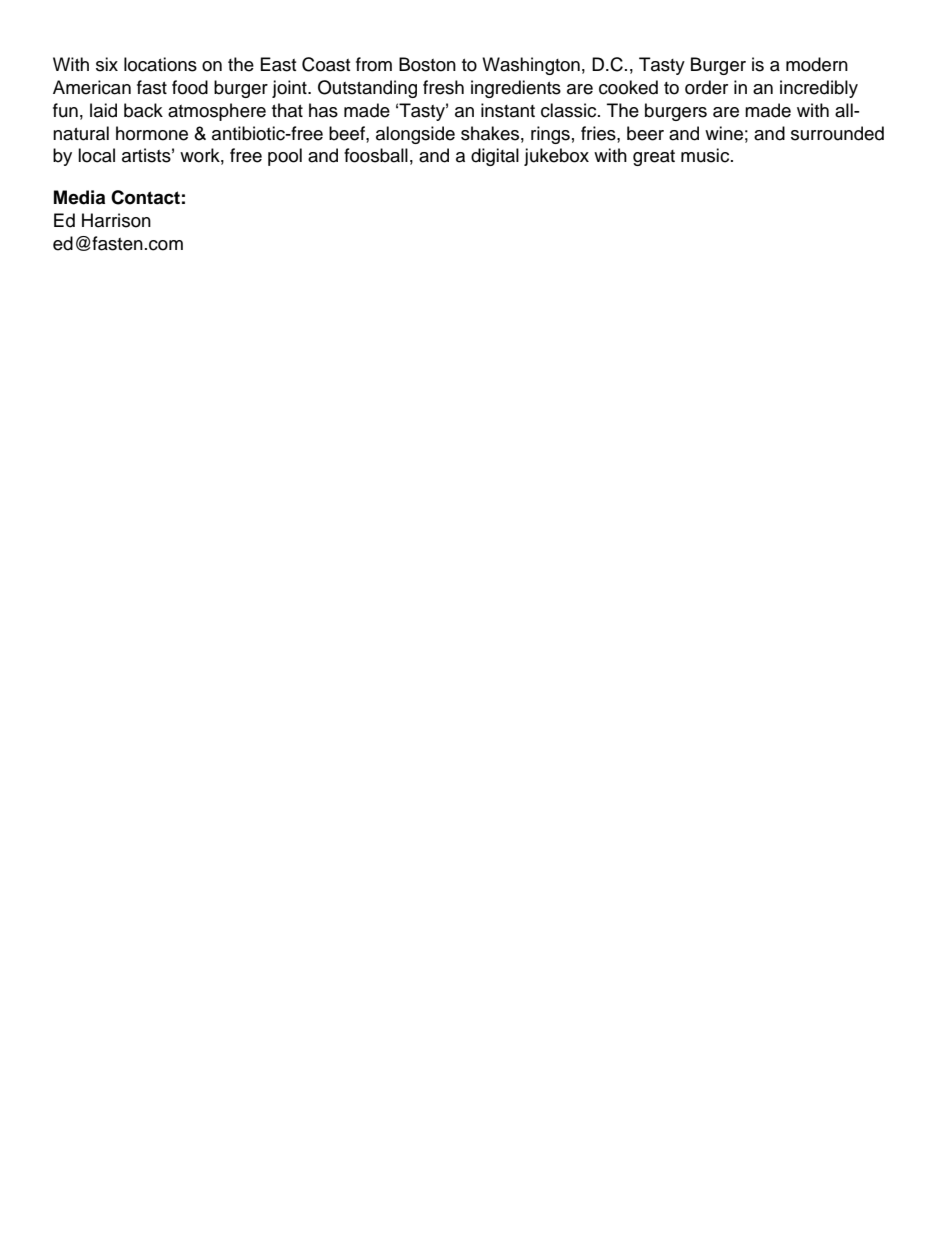 This screenshot has height=1233, width=952. Describe the element at coordinates (706, 155) in the screenshot. I see `music` at that location.
